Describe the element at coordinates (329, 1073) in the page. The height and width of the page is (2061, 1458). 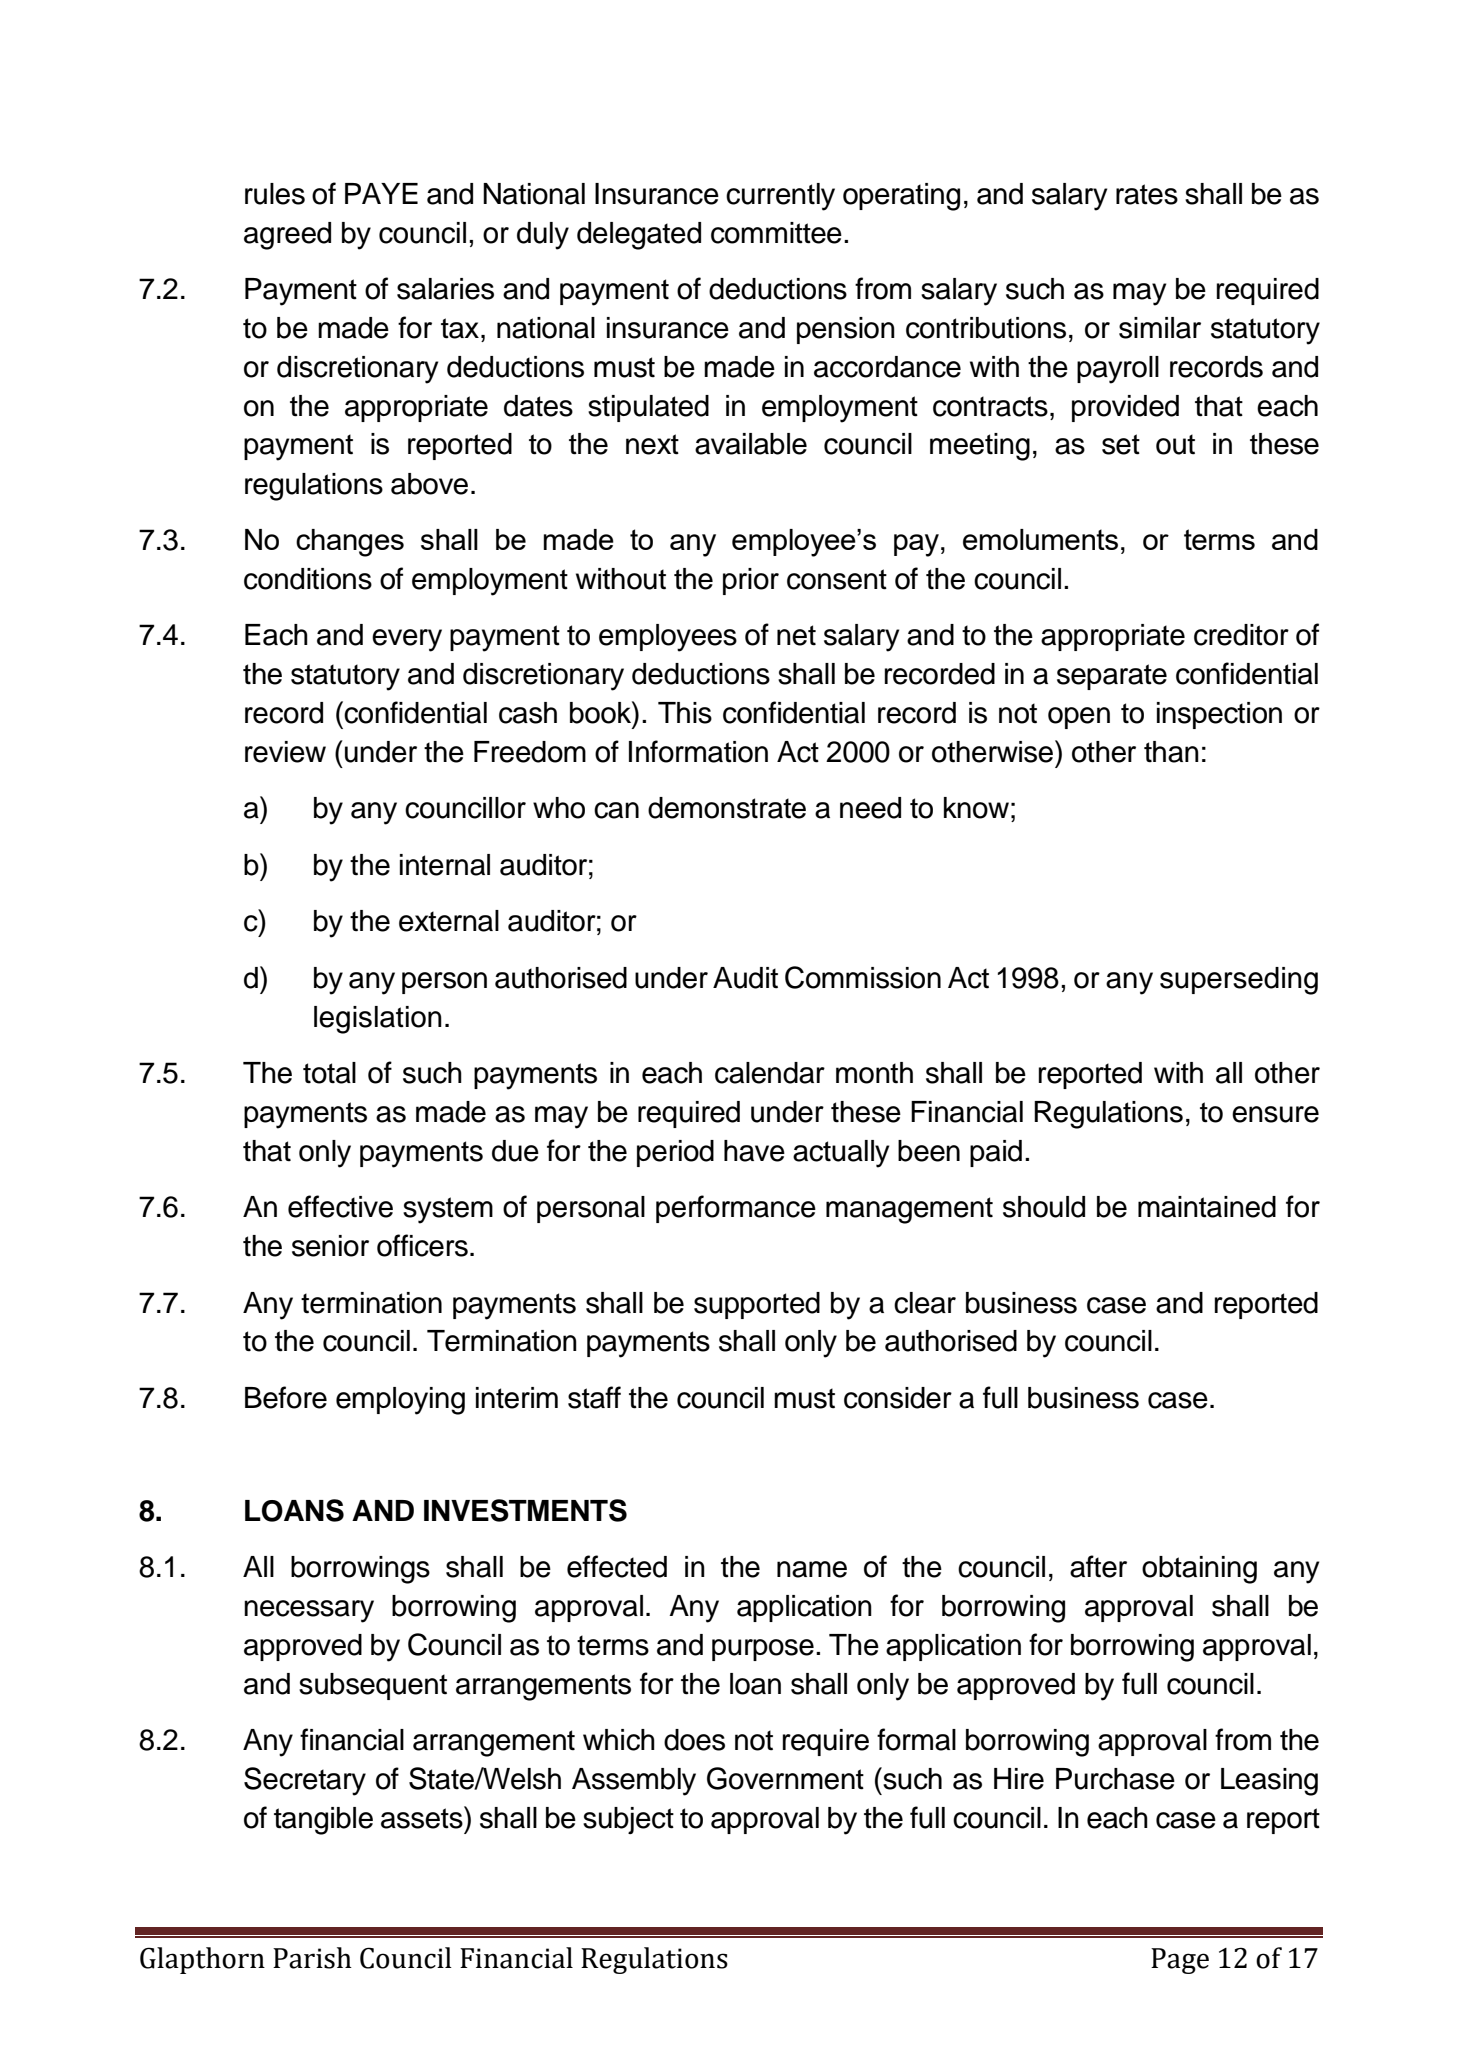
I see `total` at that location.
